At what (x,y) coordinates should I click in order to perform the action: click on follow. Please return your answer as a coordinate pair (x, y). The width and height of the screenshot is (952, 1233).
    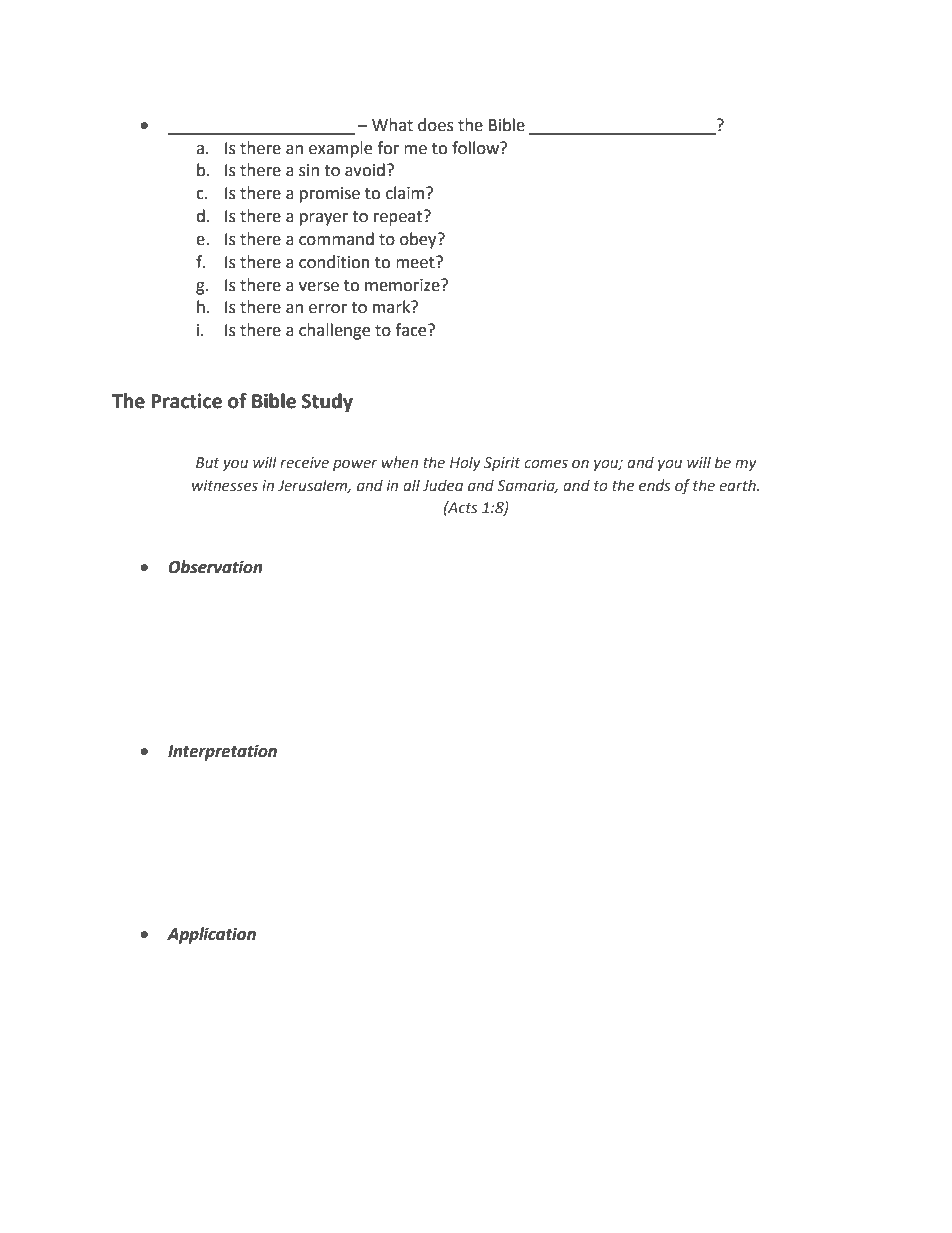
    Looking at the image, I should click on (476, 148).
